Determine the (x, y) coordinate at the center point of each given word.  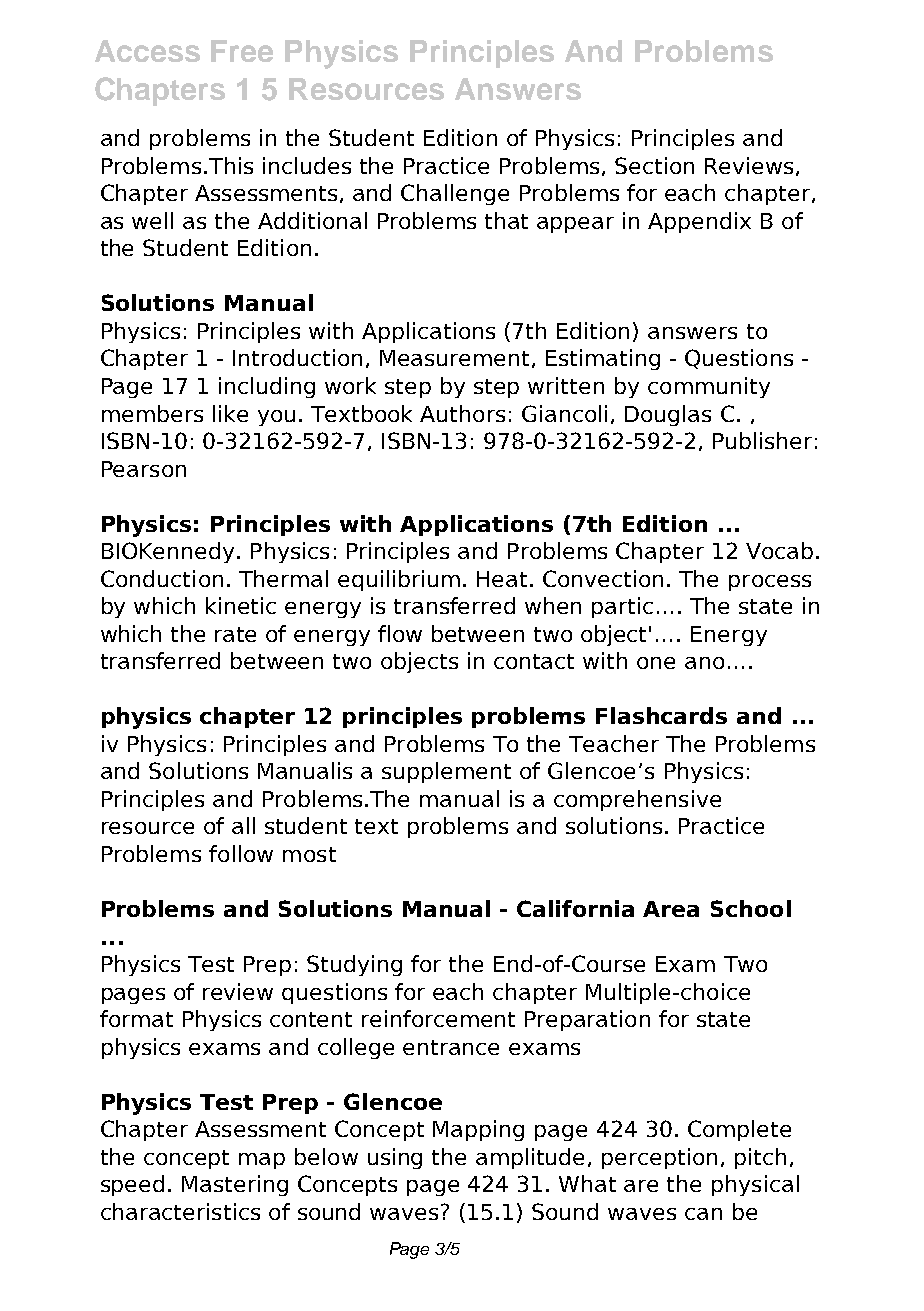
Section (654, 165)
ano (704, 663)
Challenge (455, 194)
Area (671, 909)
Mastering (235, 1185)
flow (400, 633)
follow (241, 853)
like (230, 413)
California (575, 908)
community (709, 387)
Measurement (454, 358)
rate (235, 634)
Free (242, 51)
